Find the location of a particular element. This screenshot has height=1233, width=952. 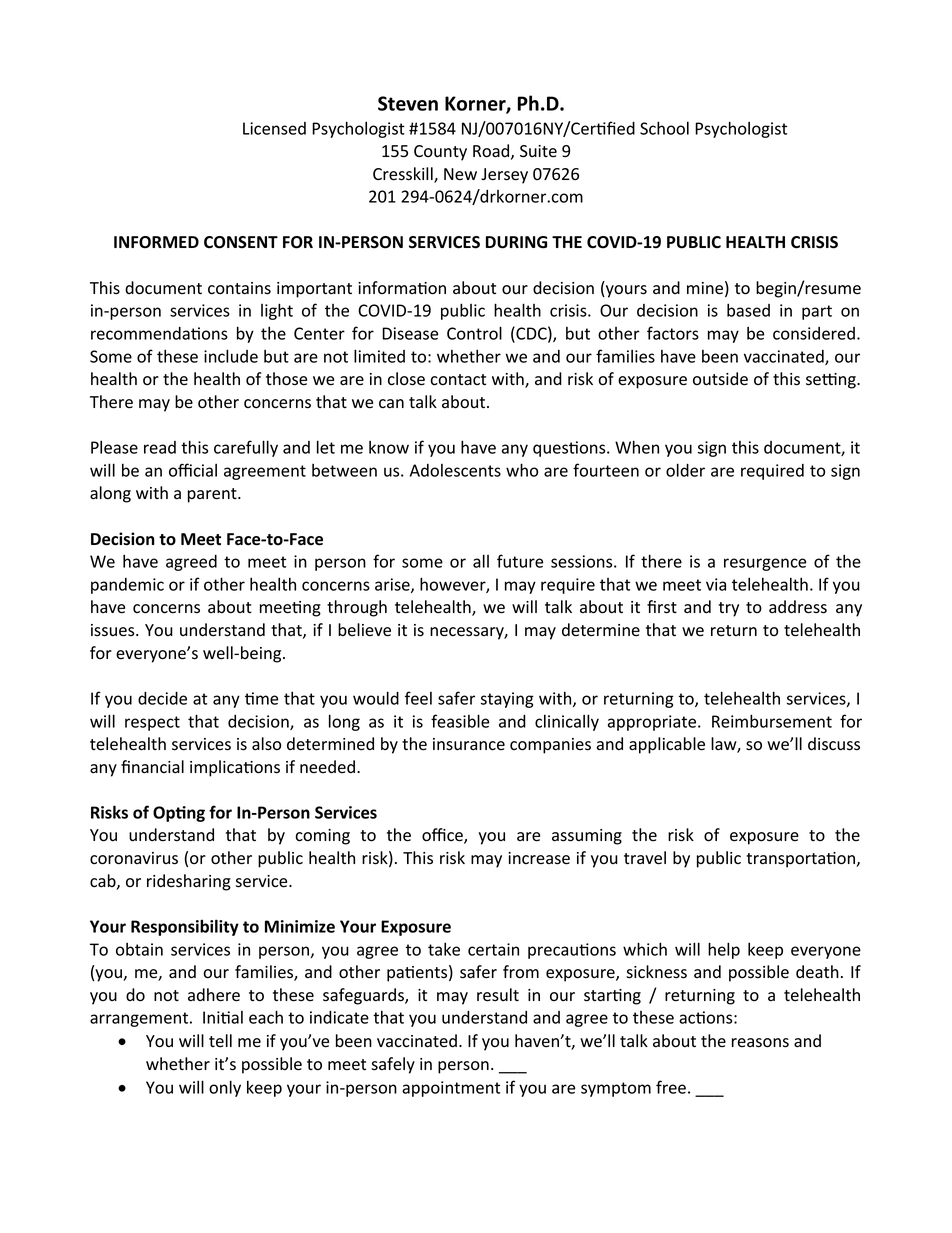

School is located at coordinates (664, 128).
